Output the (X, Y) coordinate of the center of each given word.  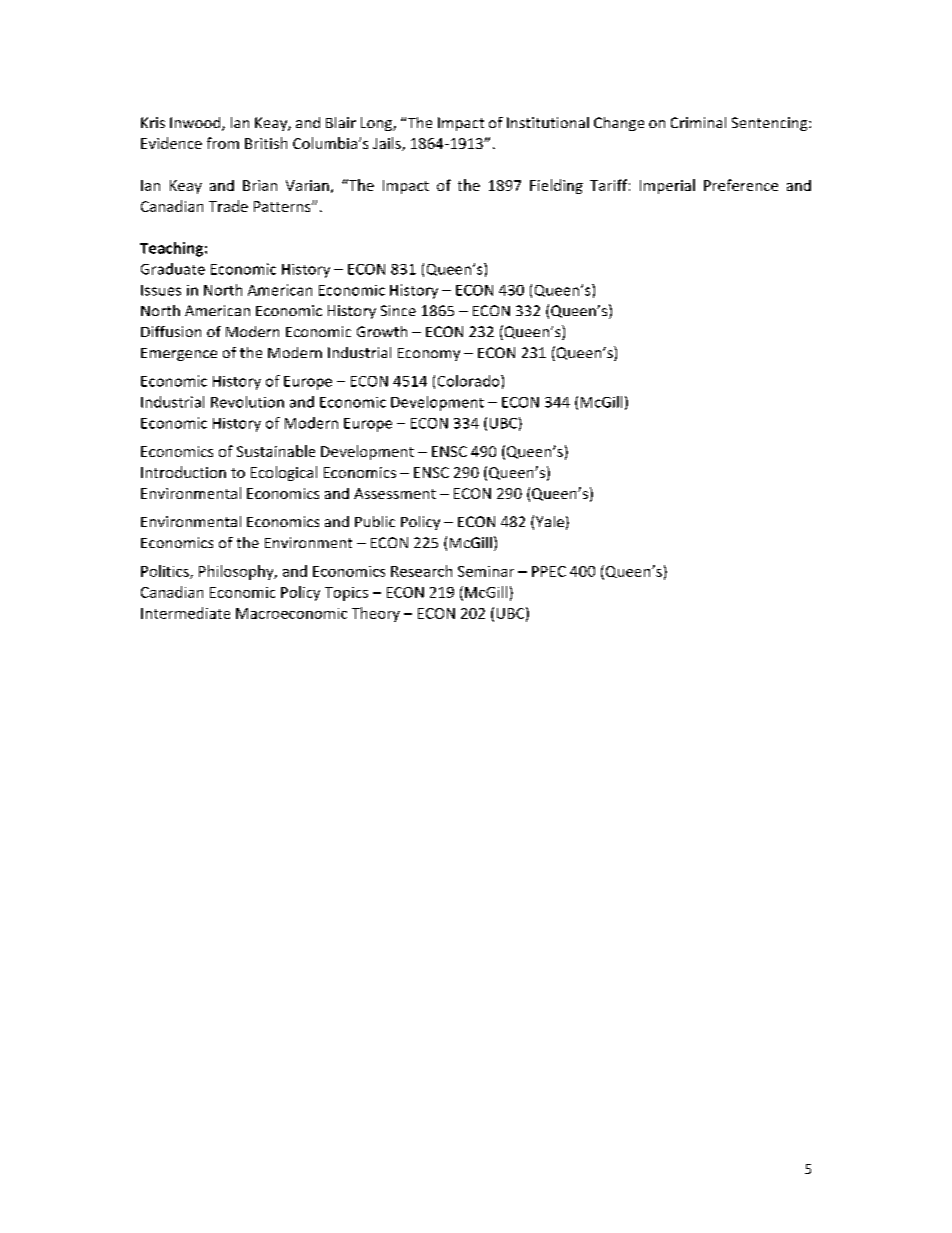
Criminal (698, 122)
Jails (388, 144)
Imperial (667, 186)
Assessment (395, 493)
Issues (161, 290)
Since (398, 310)
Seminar (486, 571)
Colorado (470, 381)
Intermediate (185, 613)
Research (421, 571)
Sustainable (276, 451)
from (223, 143)
